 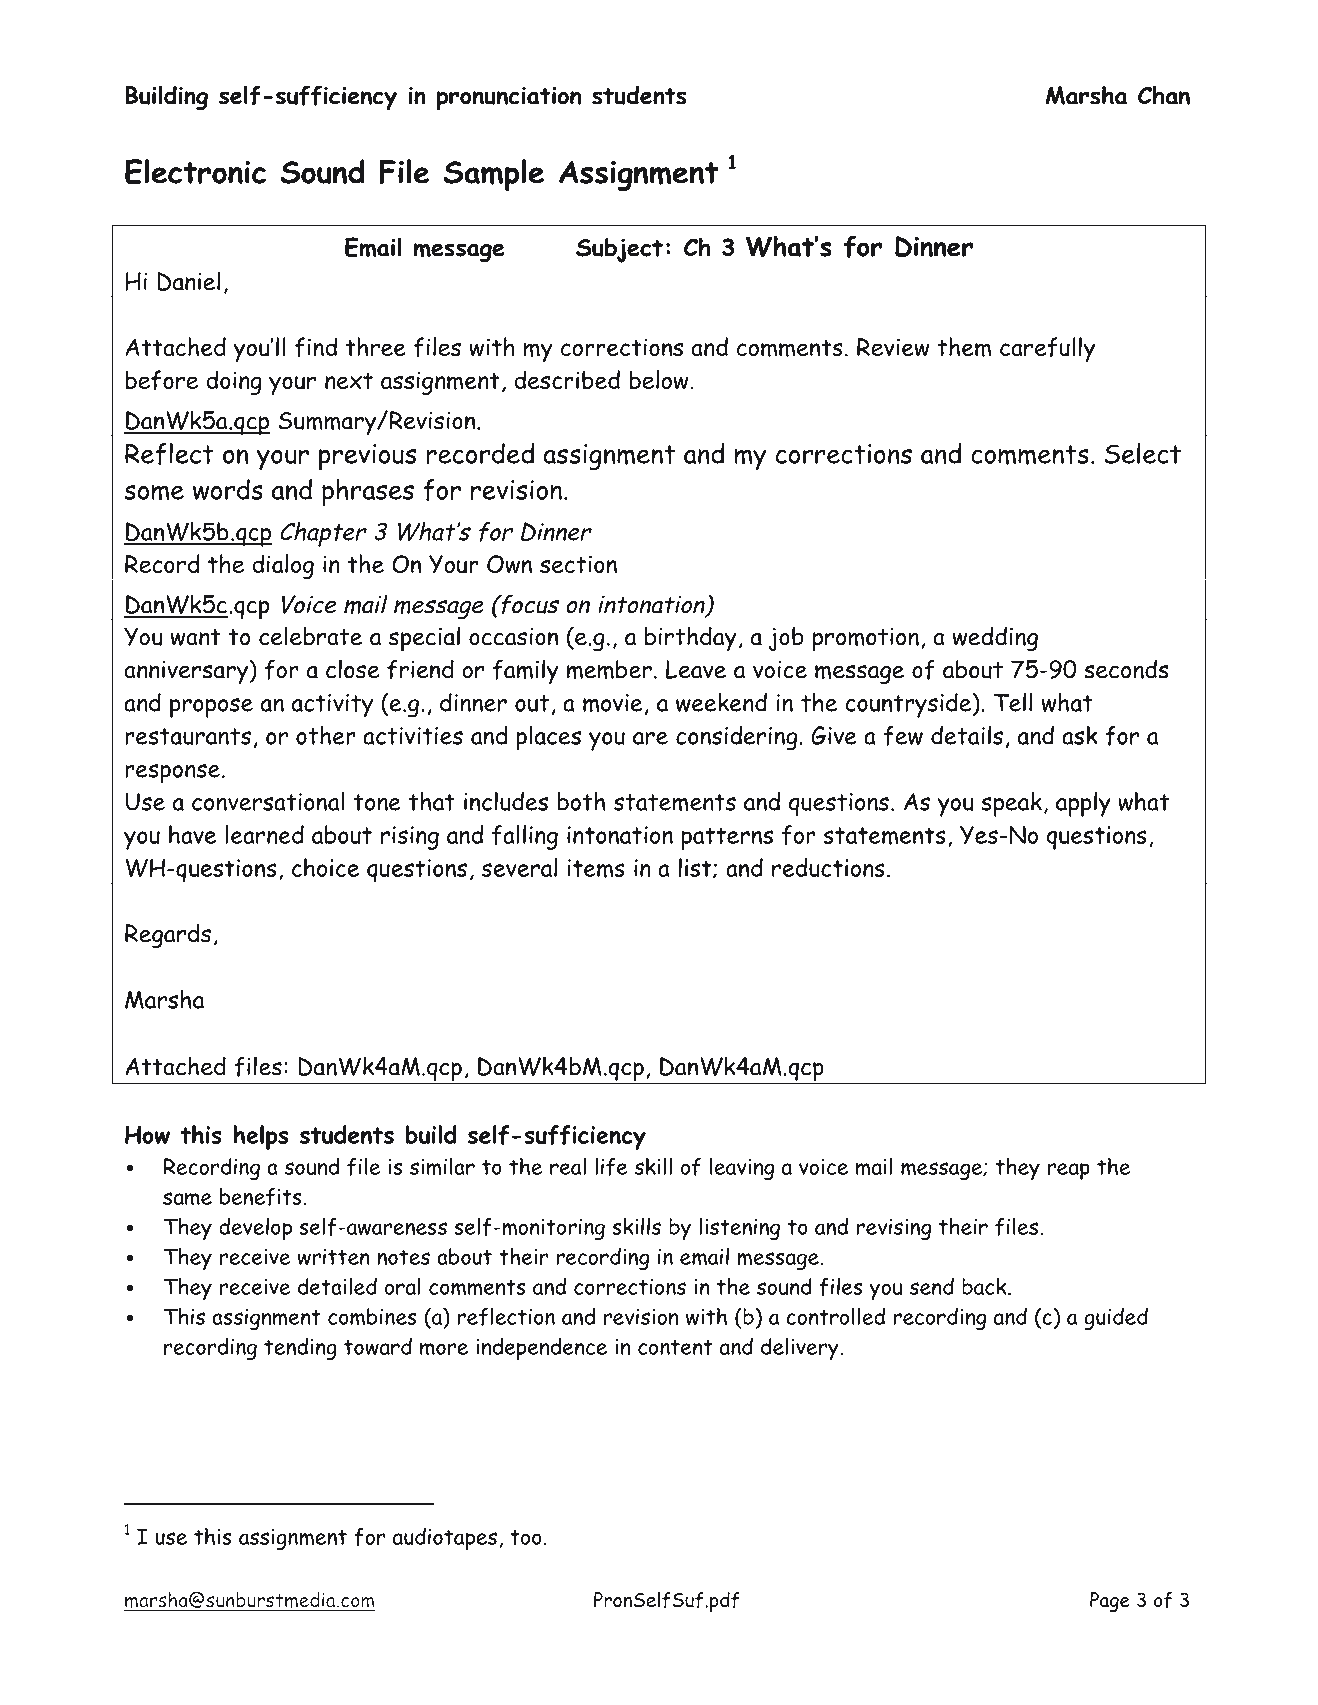 I want to click on Chan, so click(x=1164, y=95).
